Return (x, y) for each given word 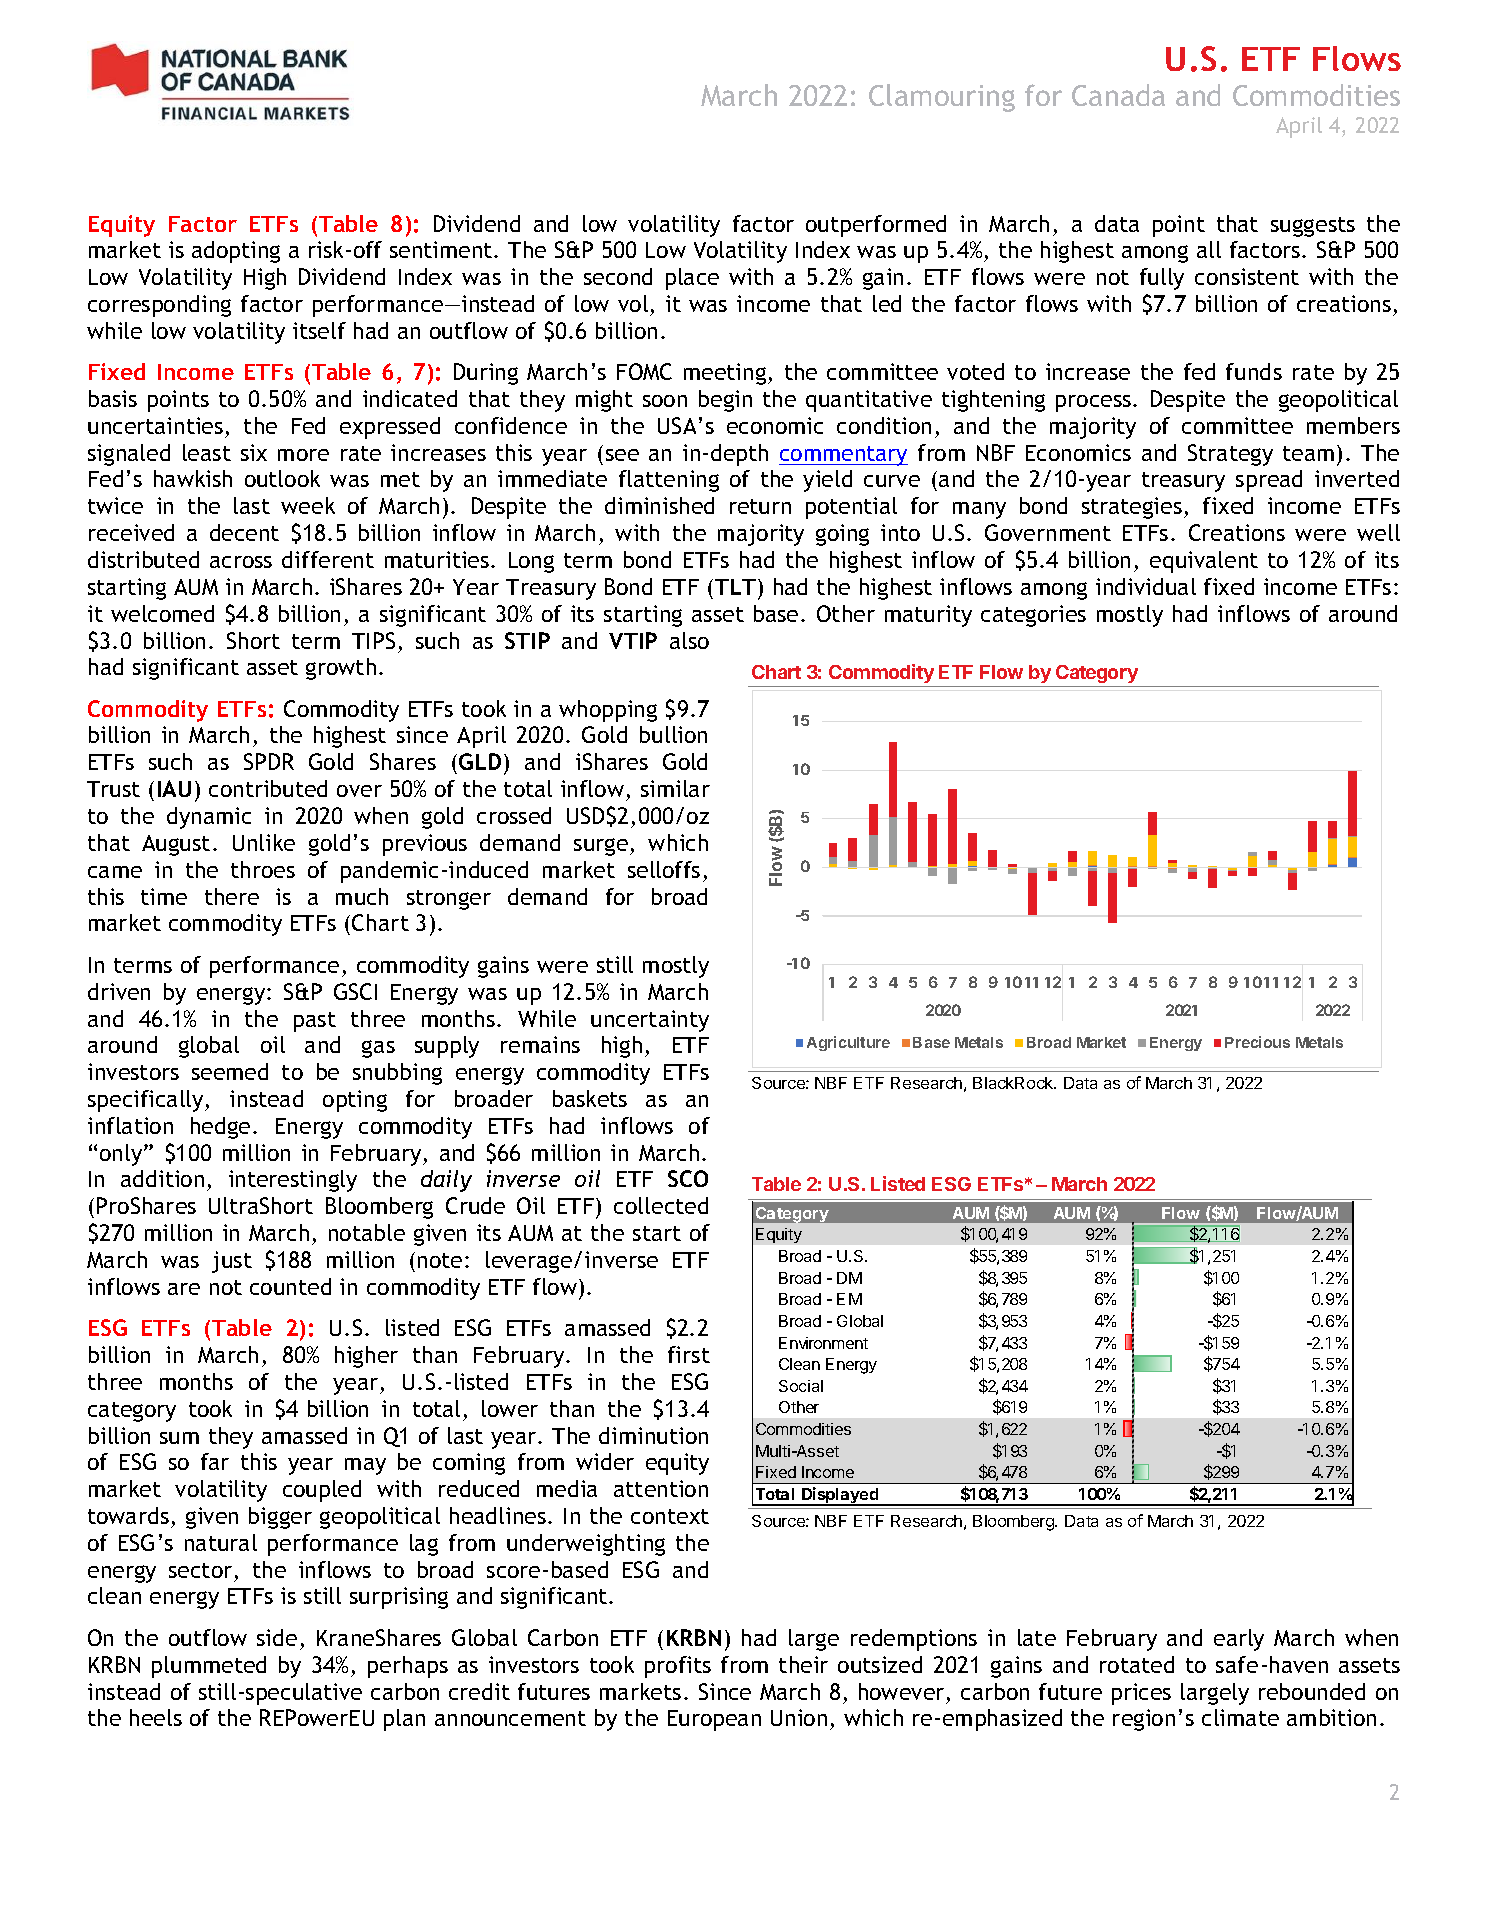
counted (290, 1286)
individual (1146, 586)
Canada (1118, 95)
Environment (823, 1343)
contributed (268, 788)
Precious (1257, 1042)
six (254, 452)
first (689, 1354)
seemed (230, 1071)
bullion (673, 734)
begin (725, 401)
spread (1269, 481)
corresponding (159, 306)
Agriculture (848, 1043)
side (277, 1637)
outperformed (876, 226)
